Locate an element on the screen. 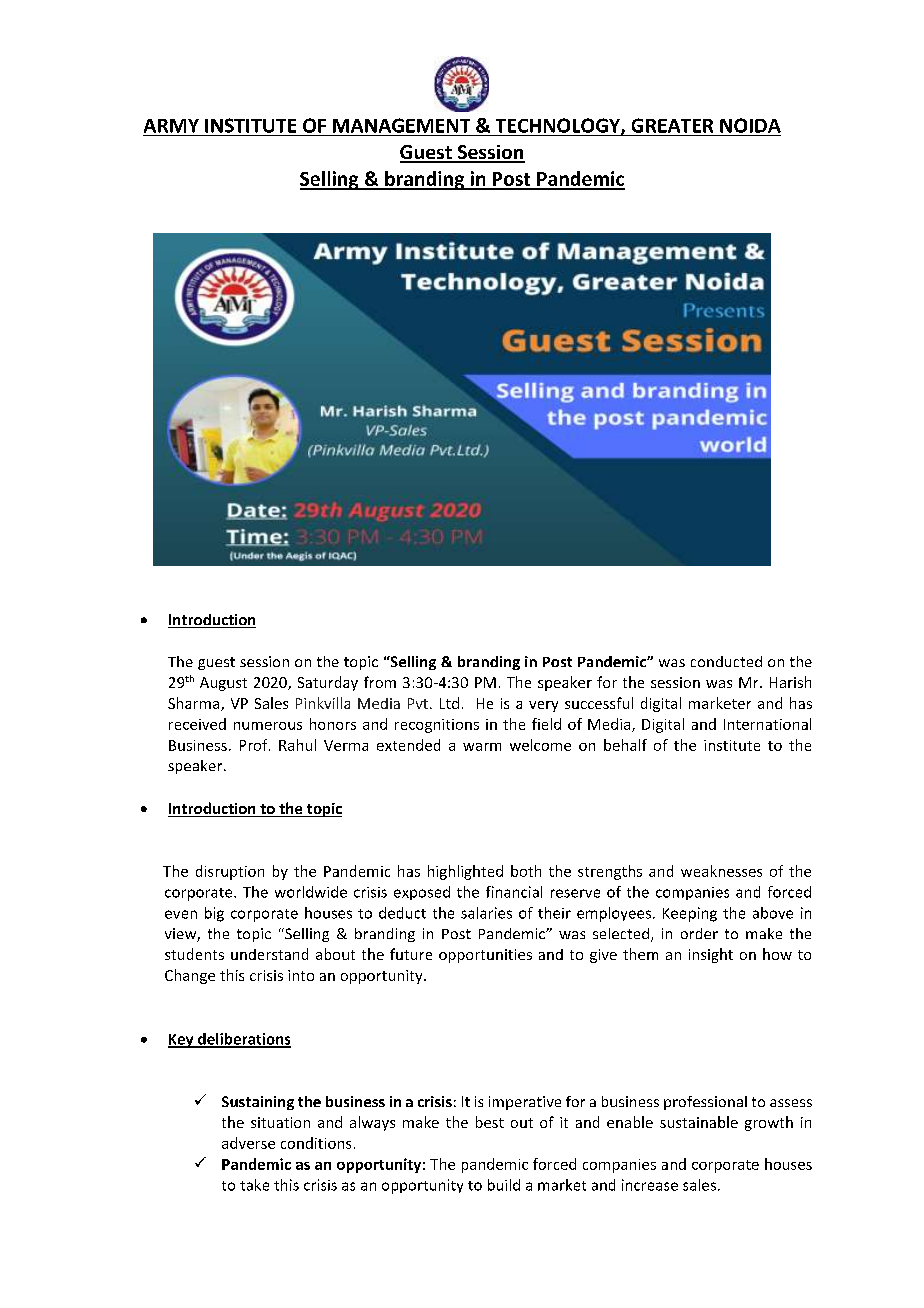 The height and width of the screenshot is (1308, 924). August is located at coordinates (223, 684).
